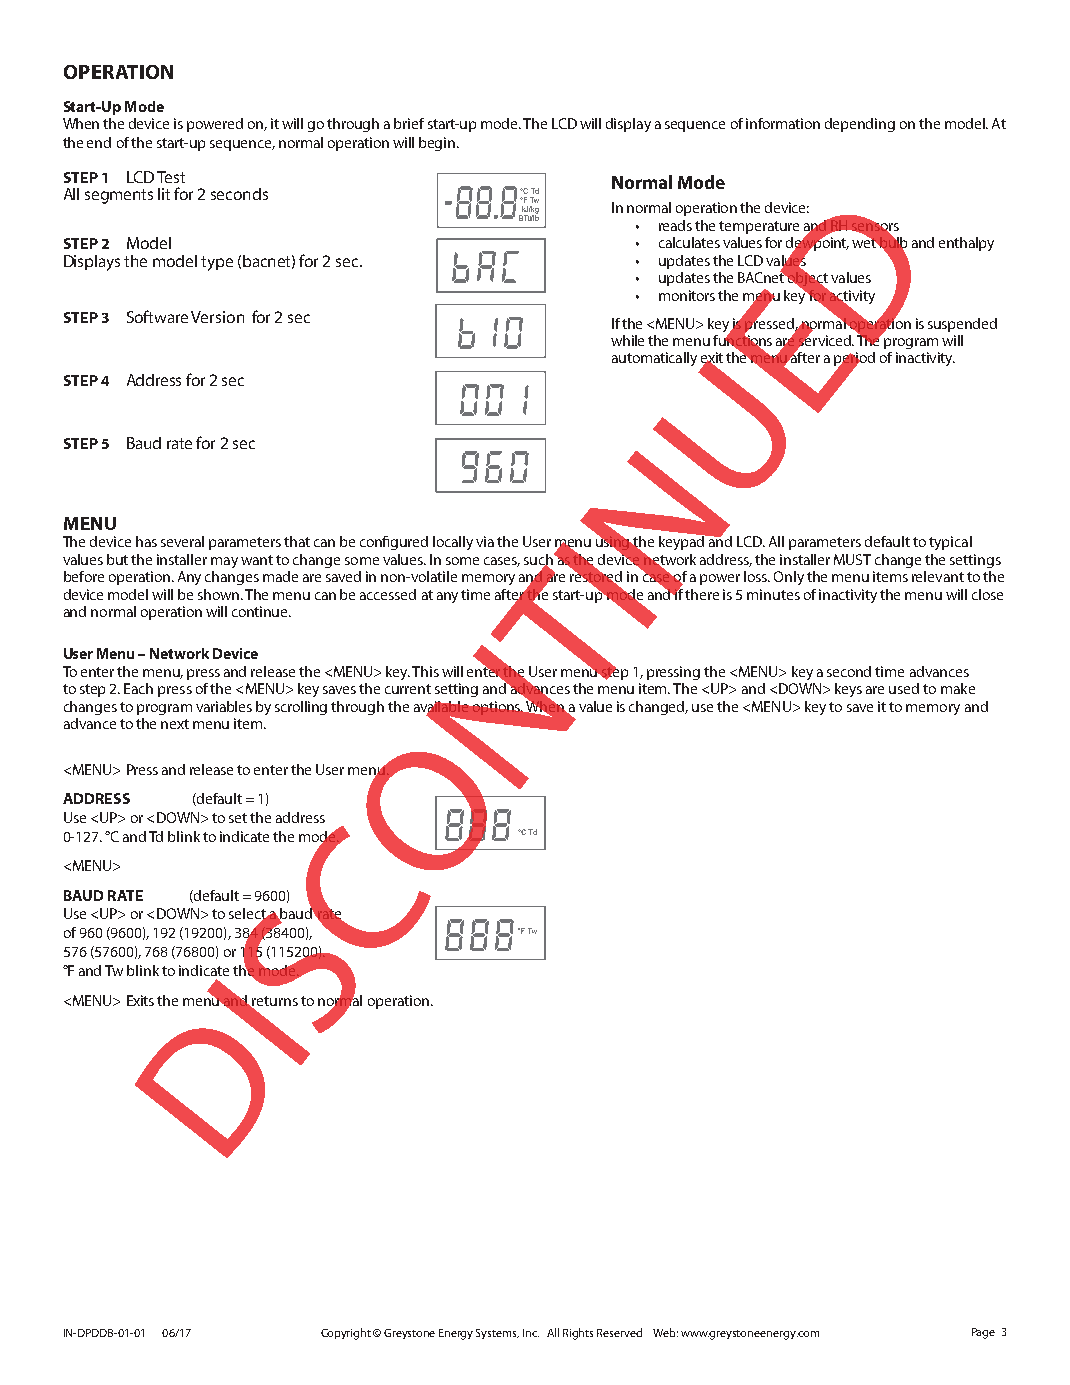 The image size is (1070, 1385). I want to click on returns, so click(274, 1002).
